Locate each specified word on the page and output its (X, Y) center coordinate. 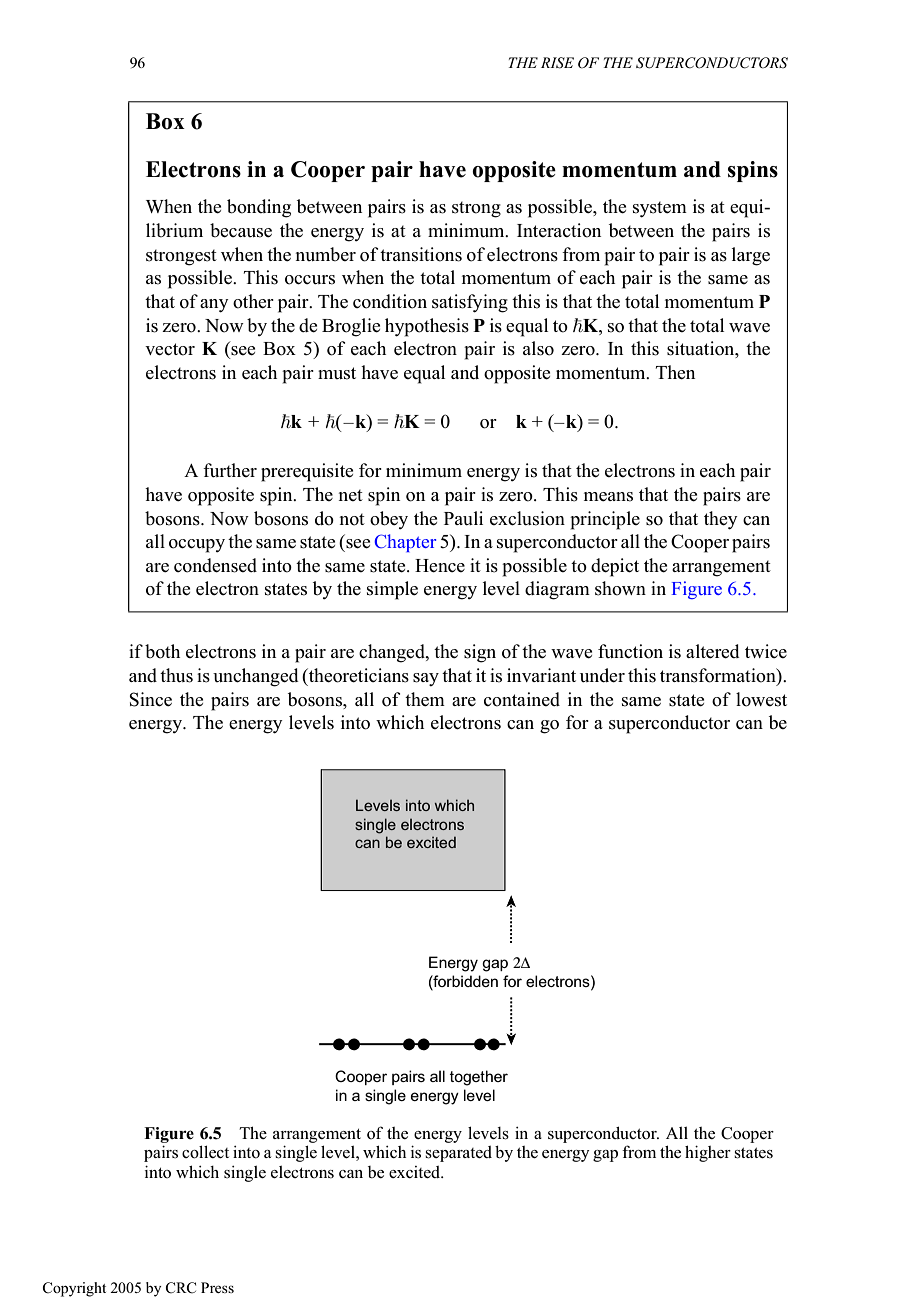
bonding (259, 208)
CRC (181, 1288)
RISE (557, 63)
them (425, 699)
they (721, 520)
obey (389, 520)
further (230, 470)
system (660, 209)
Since (151, 699)
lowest (761, 699)
